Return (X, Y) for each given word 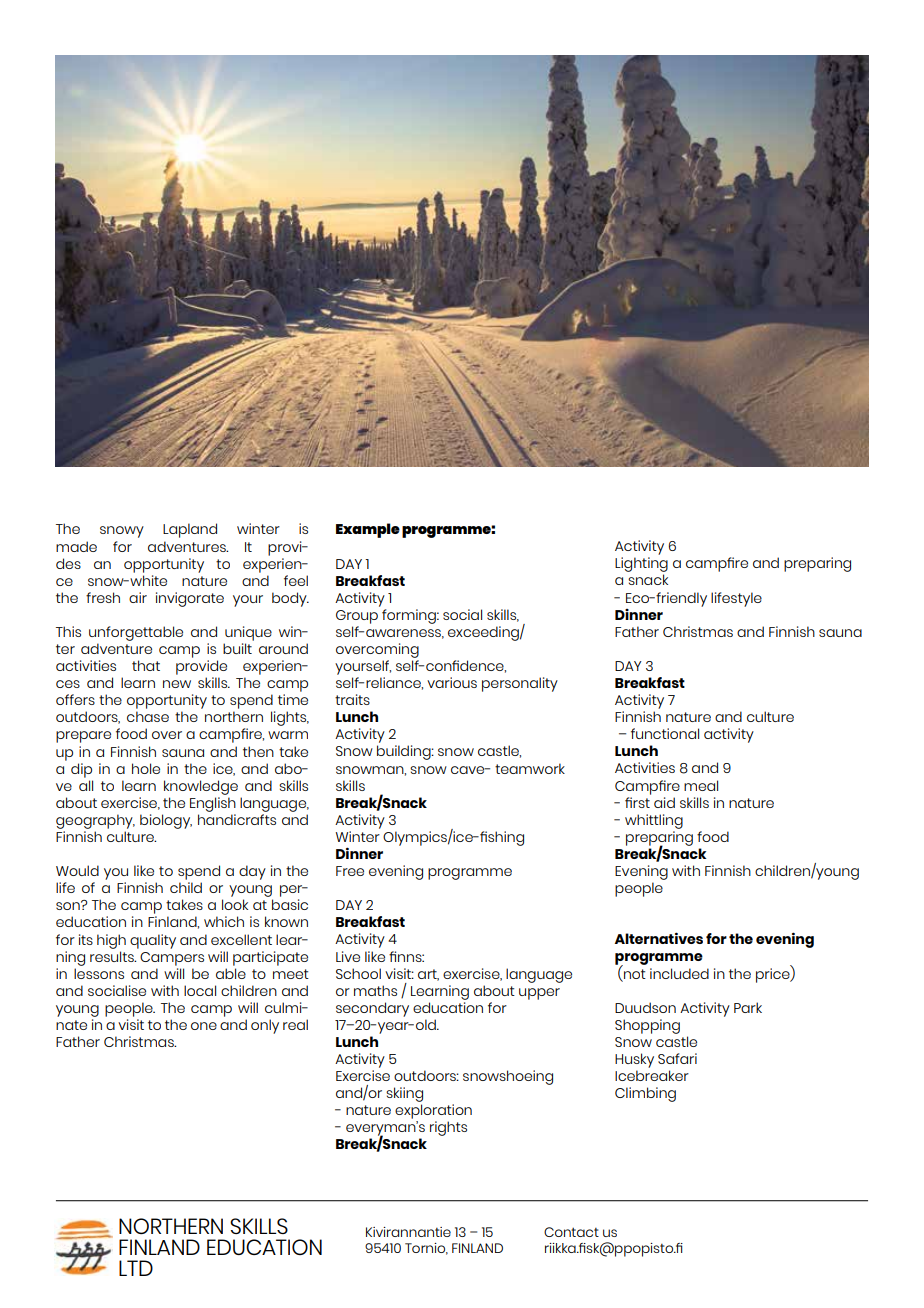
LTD (136, 1268)
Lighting (641, 566)
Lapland (190, 530)
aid (664, 802)
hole (146, 768)
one (204, 1026)
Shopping (647, 1026)
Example (368, 530)
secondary (372, 1009)
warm (288, 735)
